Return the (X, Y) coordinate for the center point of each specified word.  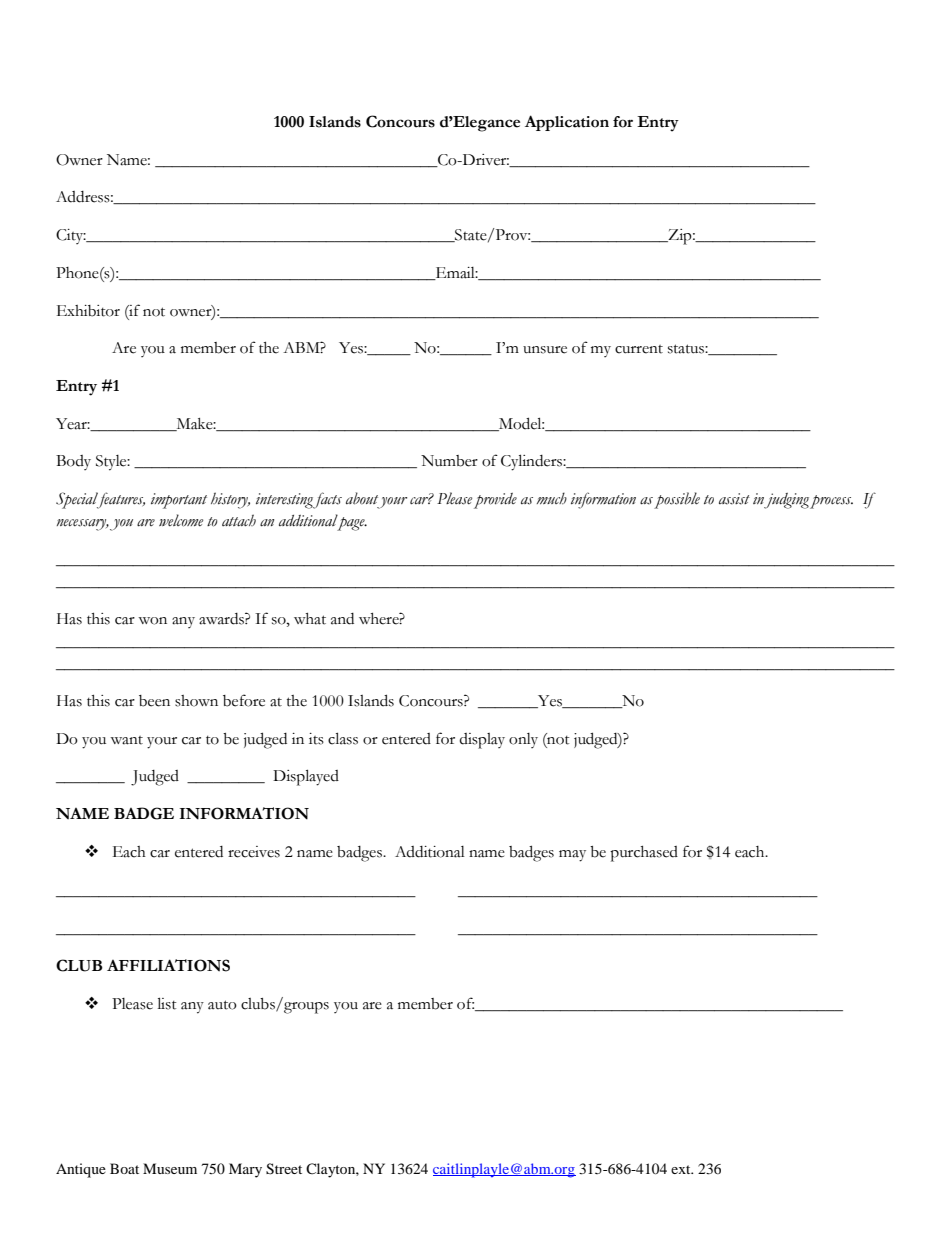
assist (734, 499)
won (152, 621)
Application (567, 123)
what (310, 619)
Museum (170, 1168)
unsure (545, 350)
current (639, 349)
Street (284, 1169)
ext (682, 1169)
